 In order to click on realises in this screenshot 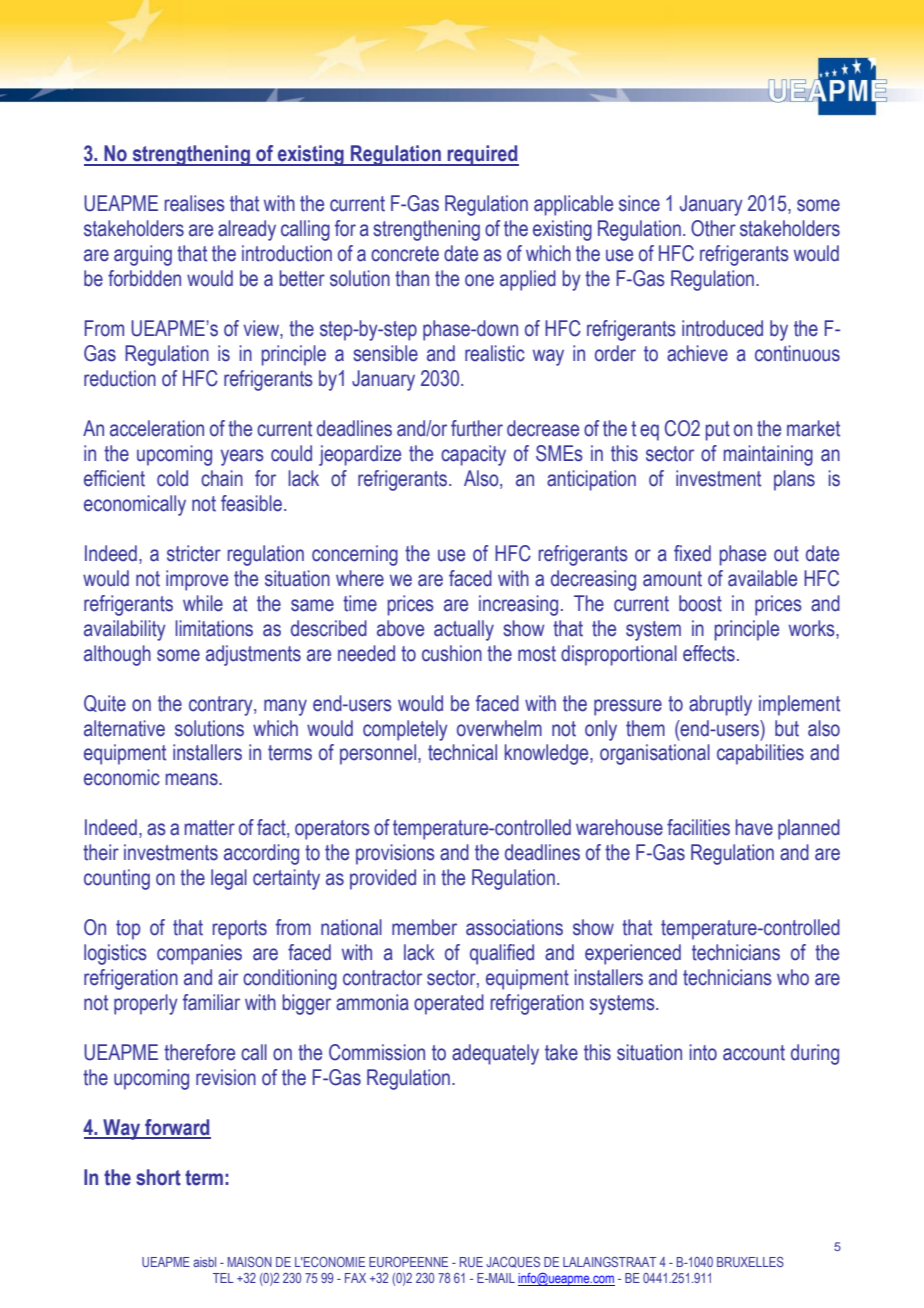, I will do `click(195, 203)`.
